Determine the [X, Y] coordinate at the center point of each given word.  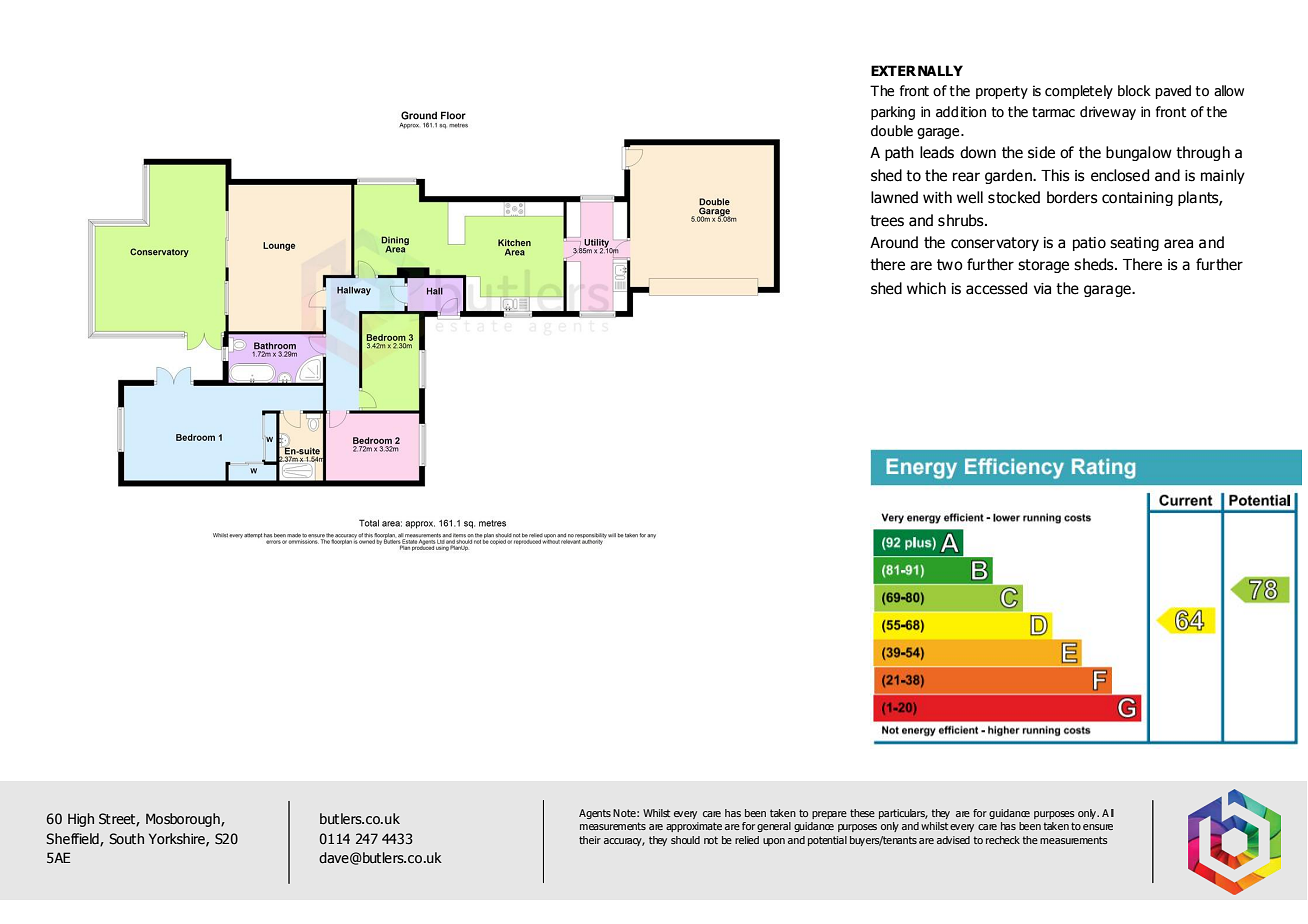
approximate [694, 827]
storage [1043, 266]
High [81, 820]
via [1042, 289]
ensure [1098, 827]
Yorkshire [178, 839]
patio [1089, 244]
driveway [1108, 113]
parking [893, 113]
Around [894, 242]
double [892, 131]
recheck [1003, 840]
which [926, 288]
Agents [595, 814]
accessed [996, 288]
